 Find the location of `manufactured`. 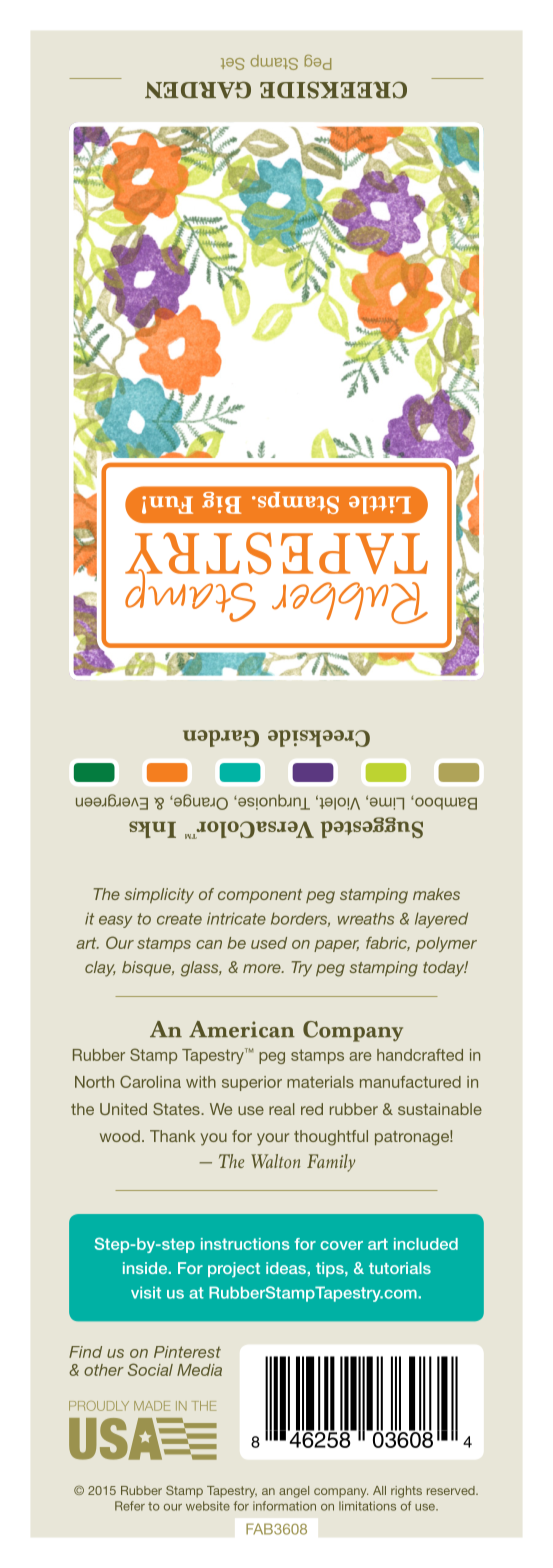

manufactured is located at coordinates (410, 1082).
